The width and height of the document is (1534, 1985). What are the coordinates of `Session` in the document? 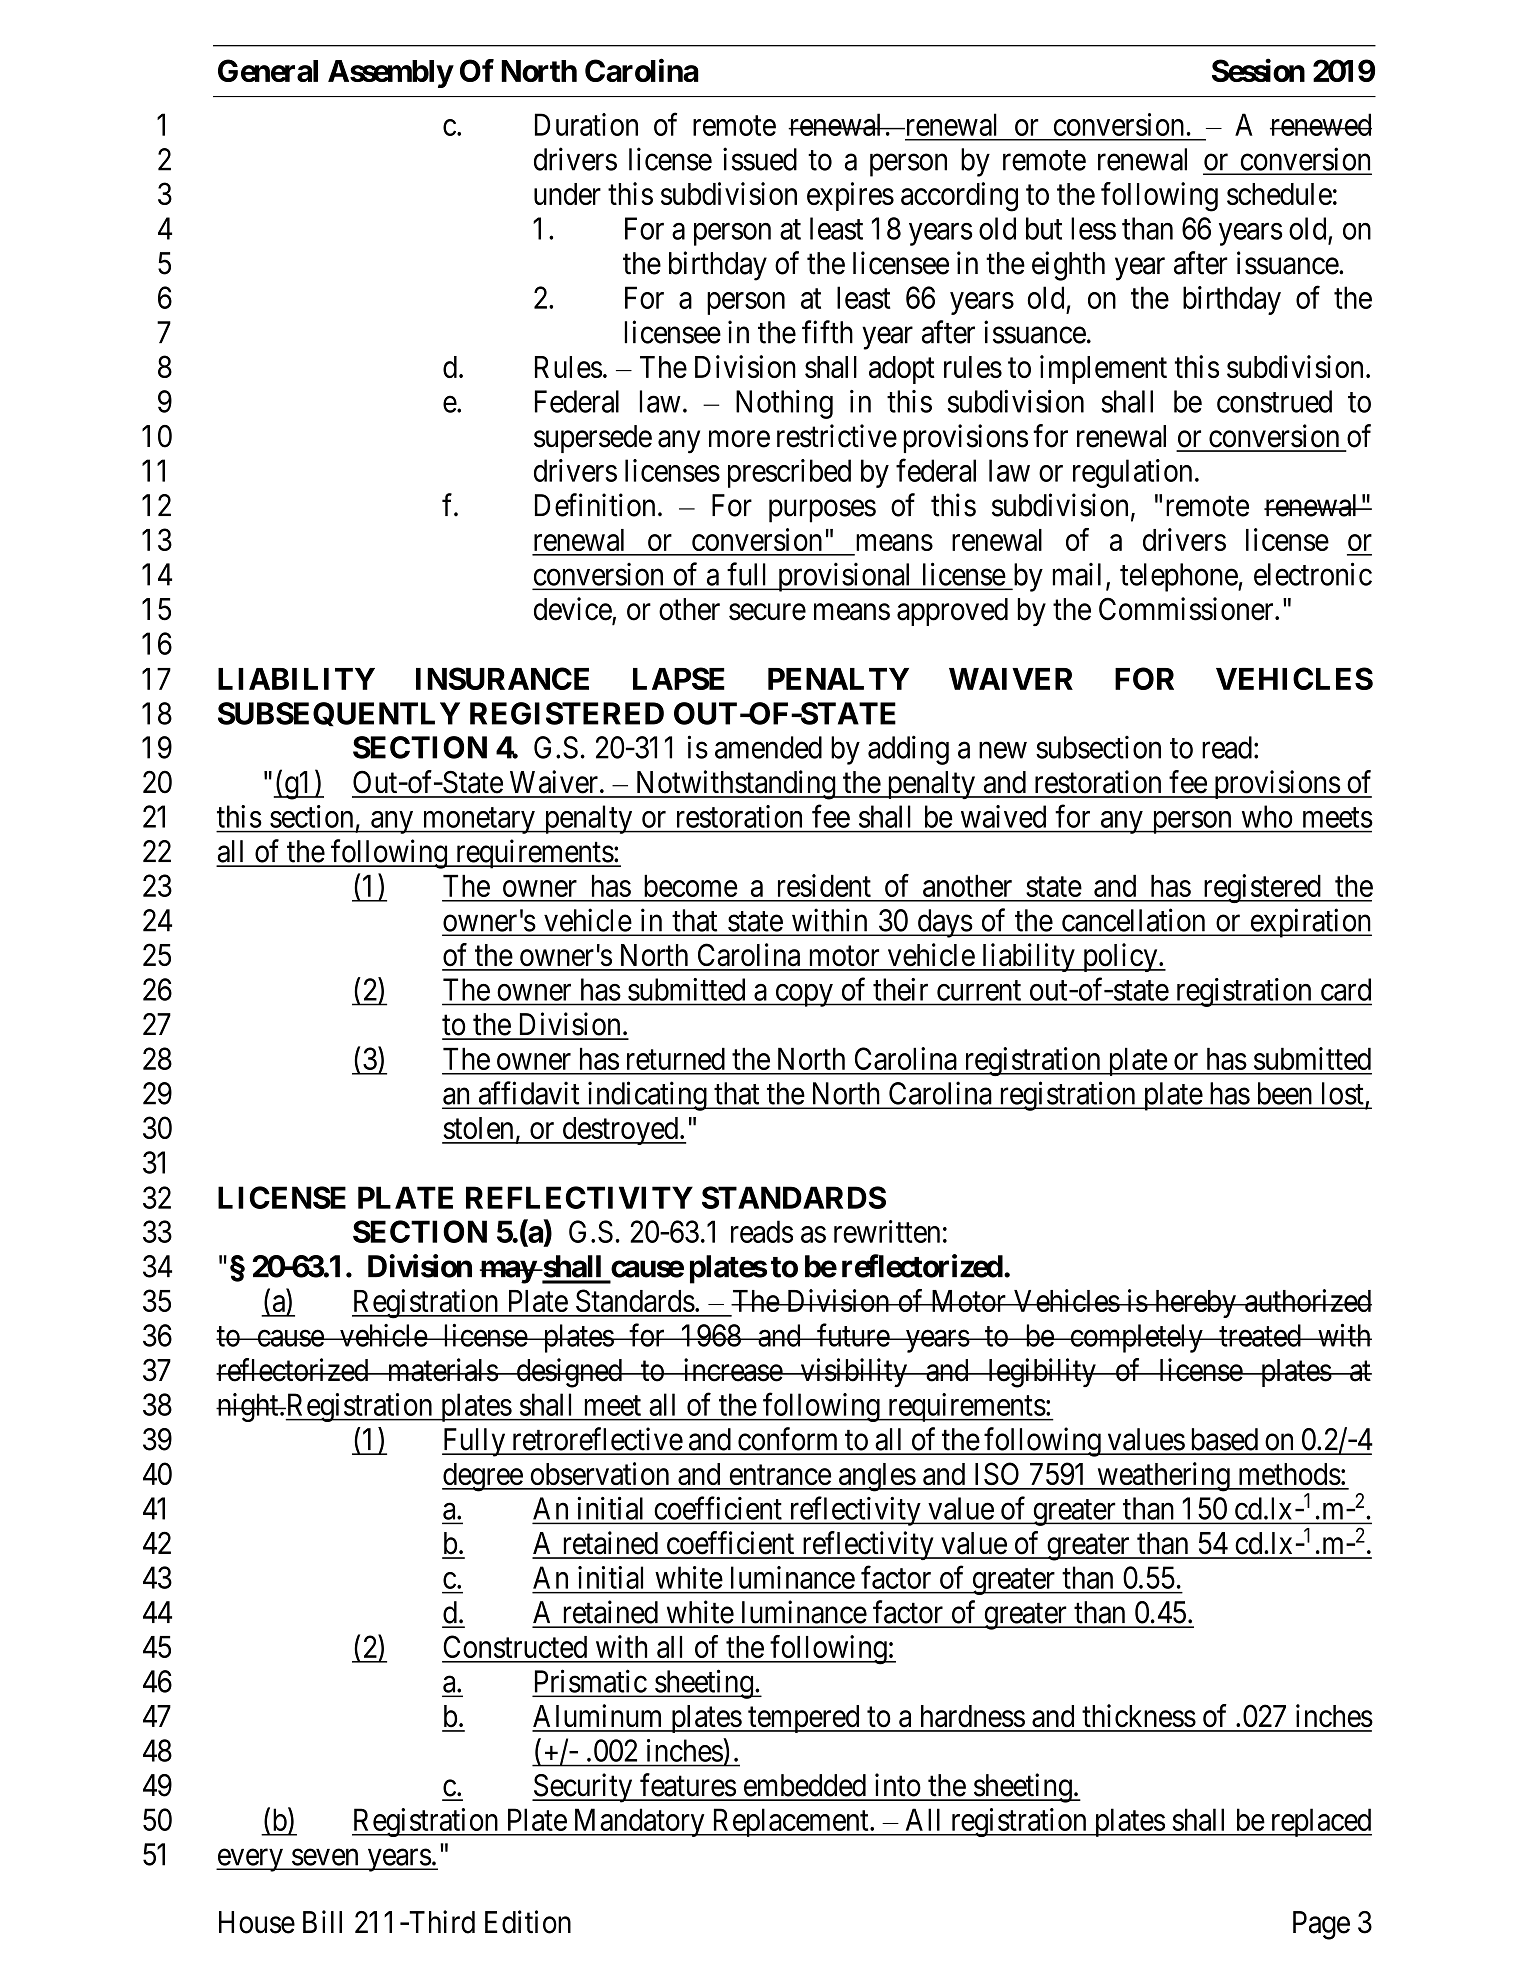 It's located at (1258, 70).
